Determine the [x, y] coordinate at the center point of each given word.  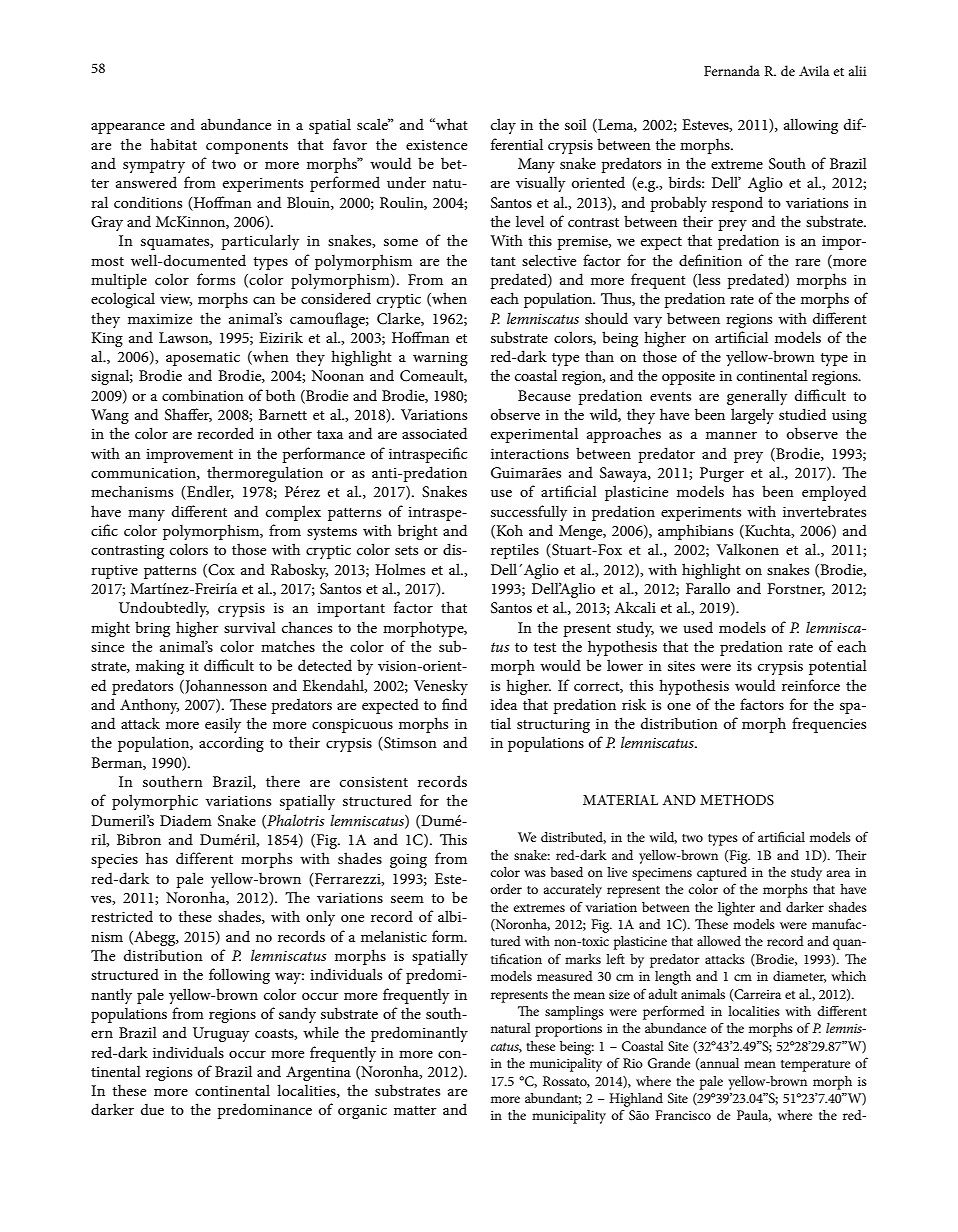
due [152, 1109]
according [231, 744]
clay [503, 126]
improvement [189, 456]
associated [435, 433]
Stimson [409, 744]
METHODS [737, 800]
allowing [811, 126]
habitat [173, 144]
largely [752, 416]
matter [415, 1110]
